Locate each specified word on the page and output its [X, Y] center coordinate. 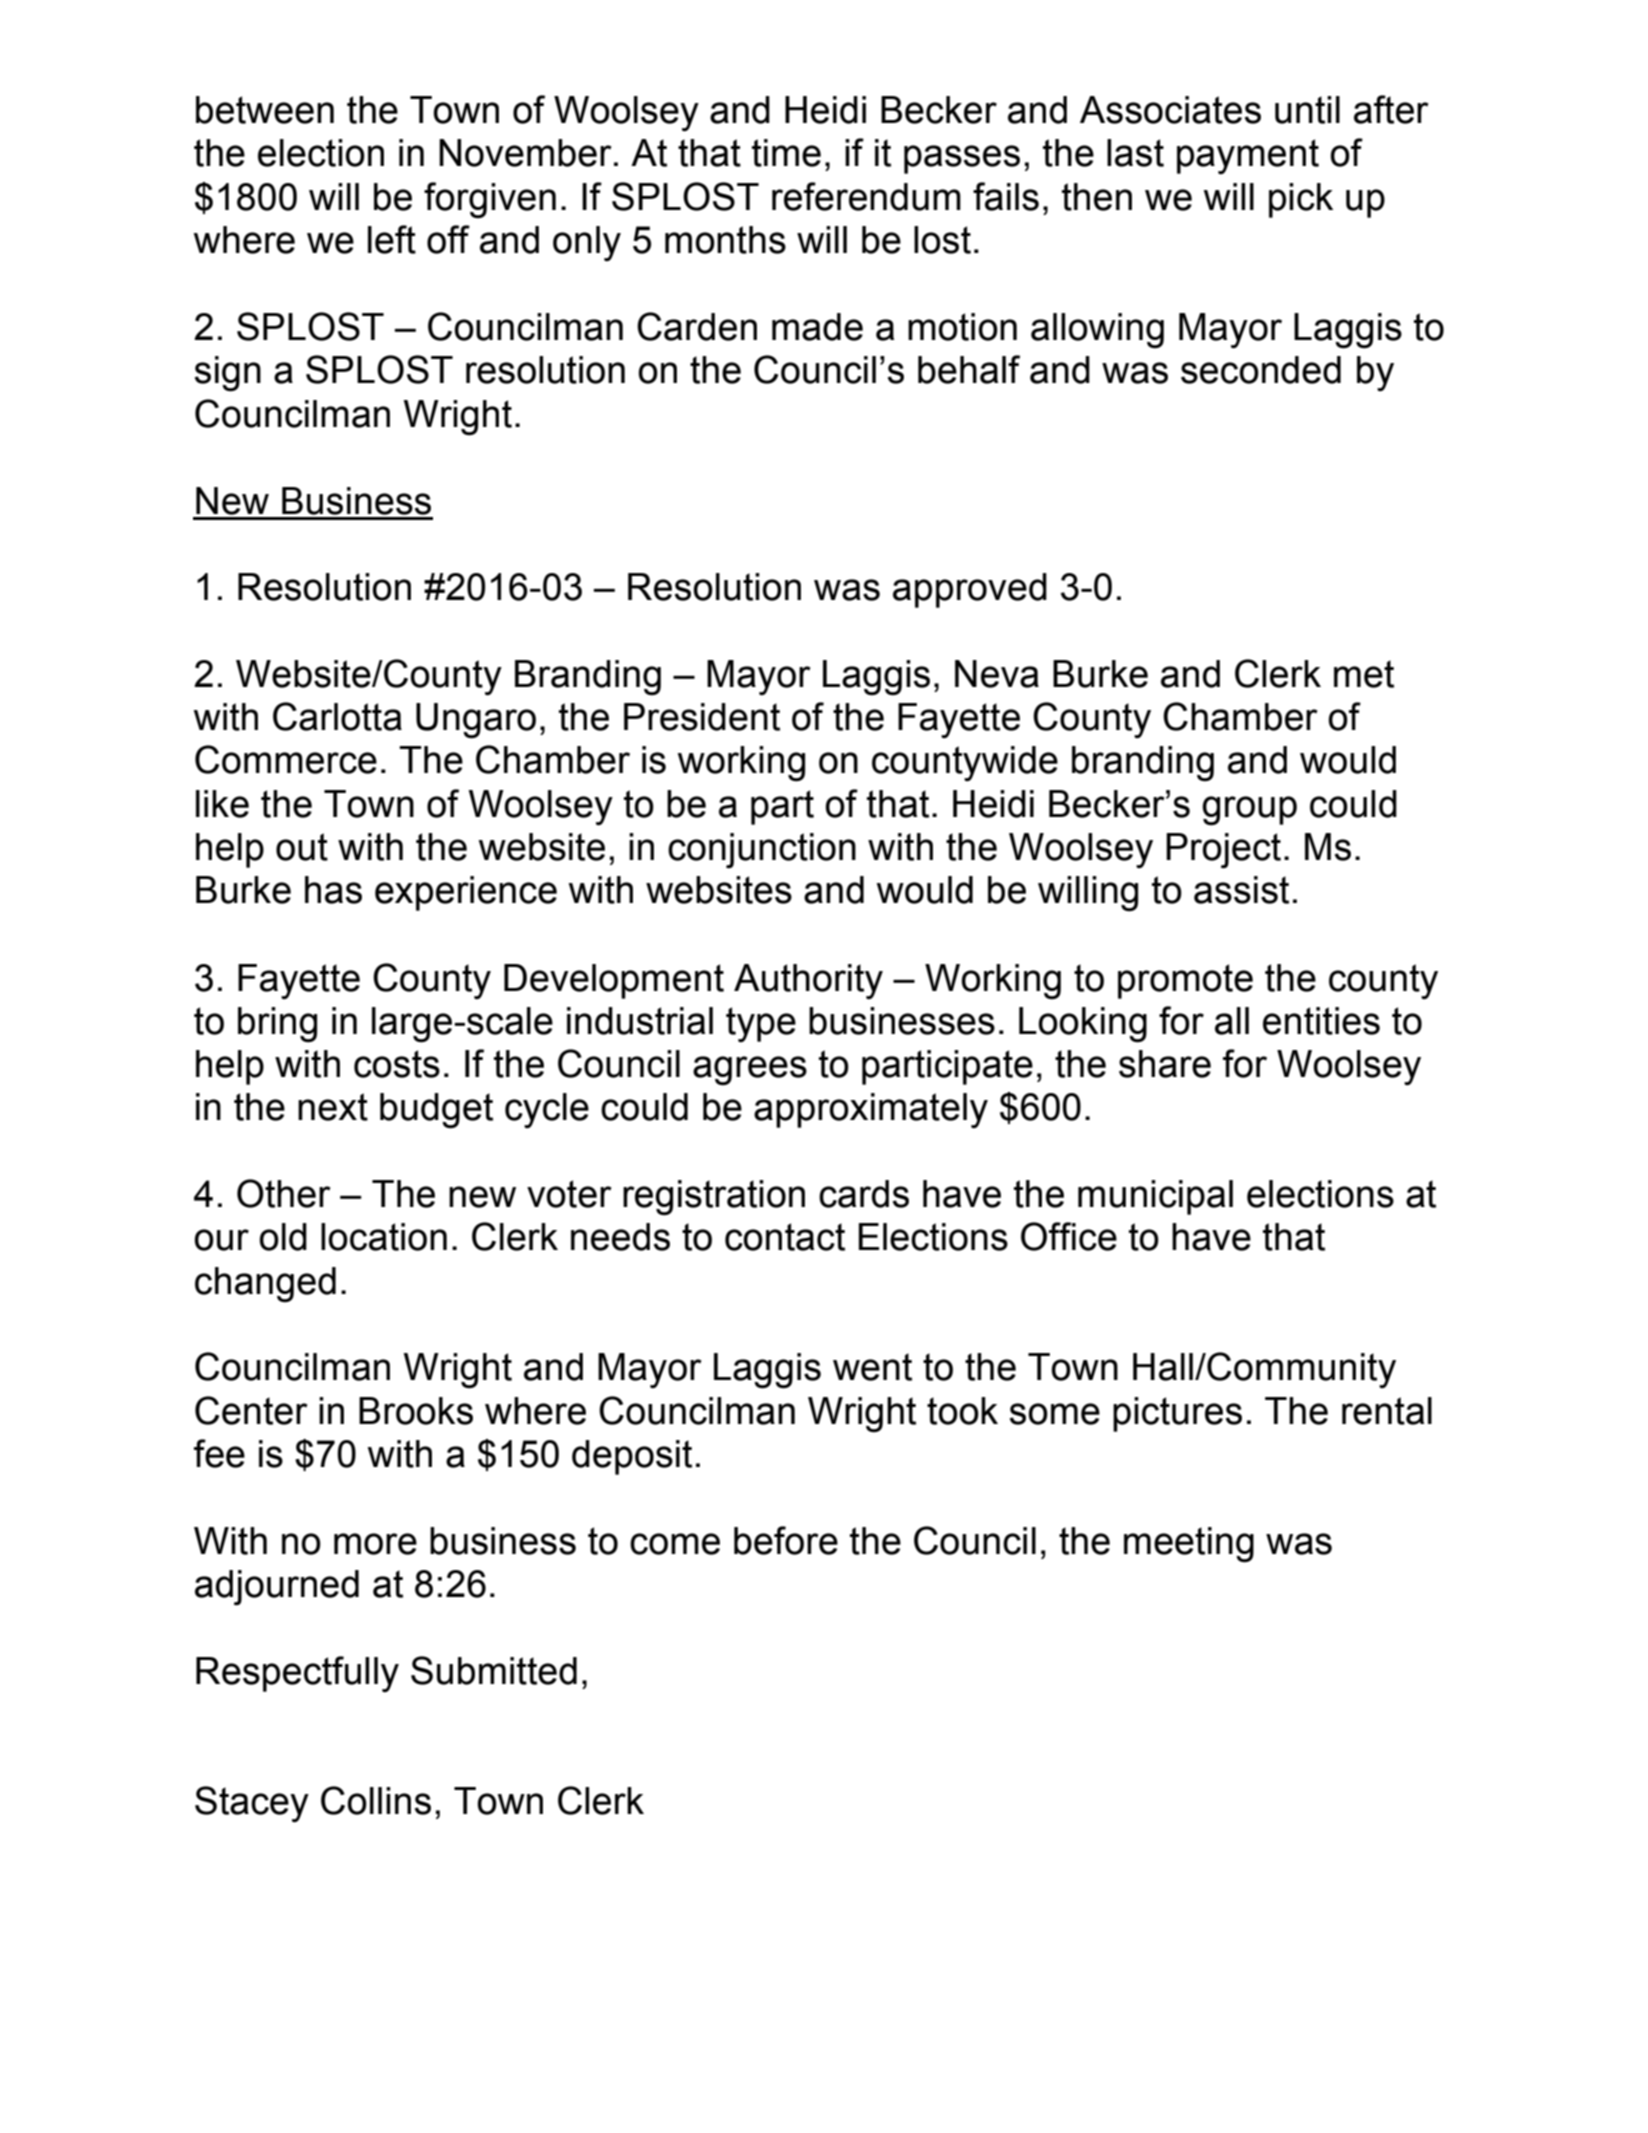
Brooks [416, 1411]
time [786, 153]
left [392, 239]
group [1249, 811]
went [872, 1367]
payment [1248, 157]
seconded [1261, 370]
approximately [871, 1111]
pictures [1177, 1414]
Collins [376, 1800]
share [1165, 1064]
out [302, 847]
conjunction [762, 851]
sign [228, 374]
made [817, 327]
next [333, 1107]
